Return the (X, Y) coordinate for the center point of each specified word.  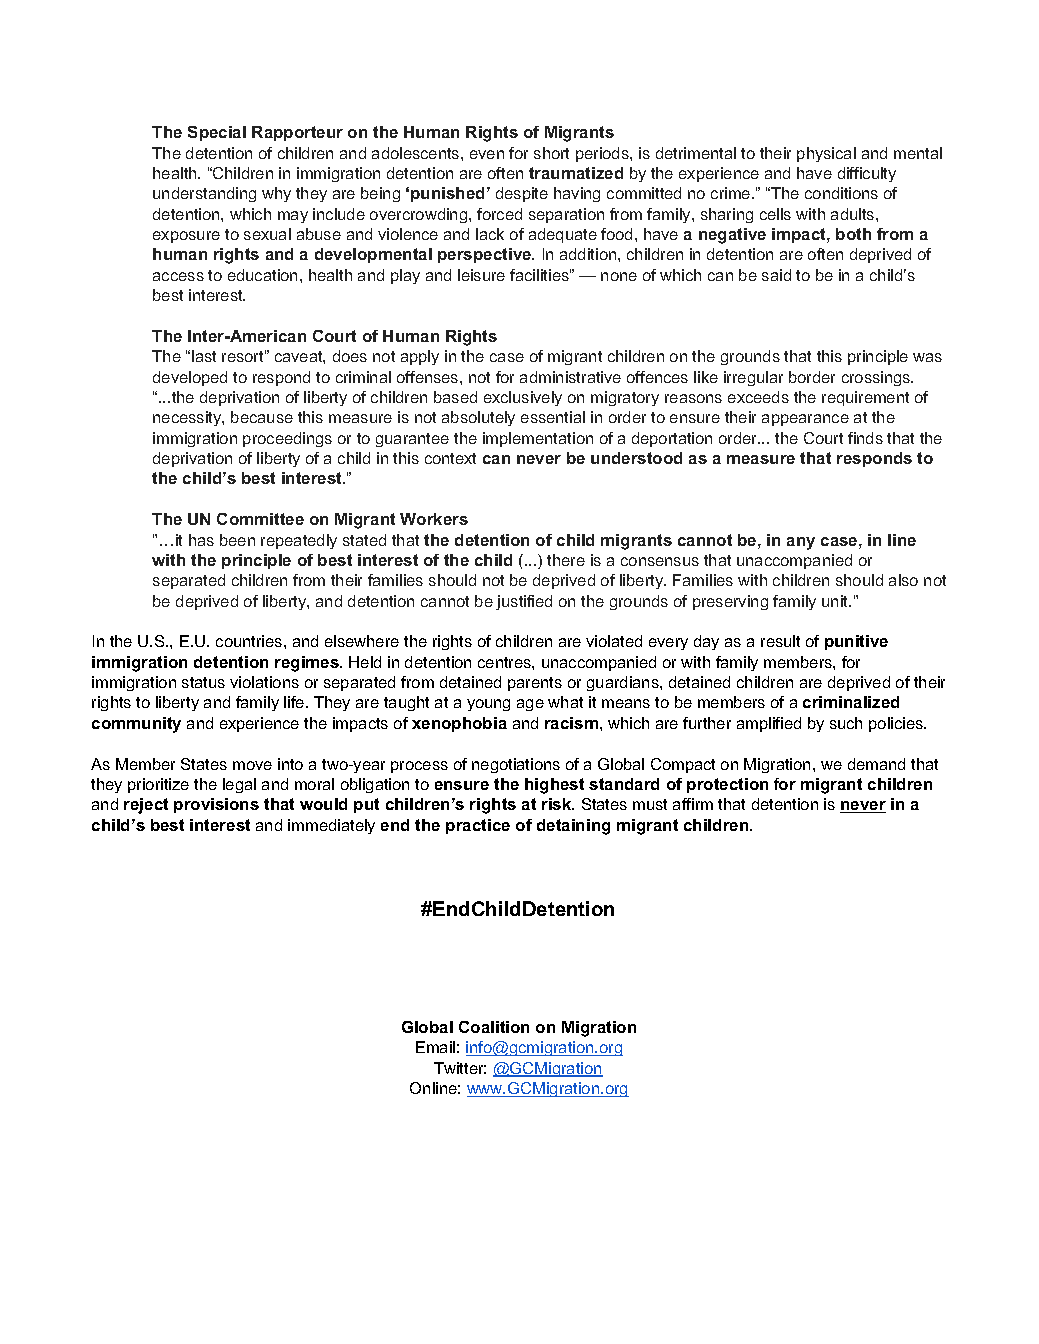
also (903, 580)
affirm (693, 804)
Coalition (494, 1027)
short (551, 153)
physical (826, 154)
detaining (573, 827)
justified (524, 602)
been (237, 540)
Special (217, 133)
